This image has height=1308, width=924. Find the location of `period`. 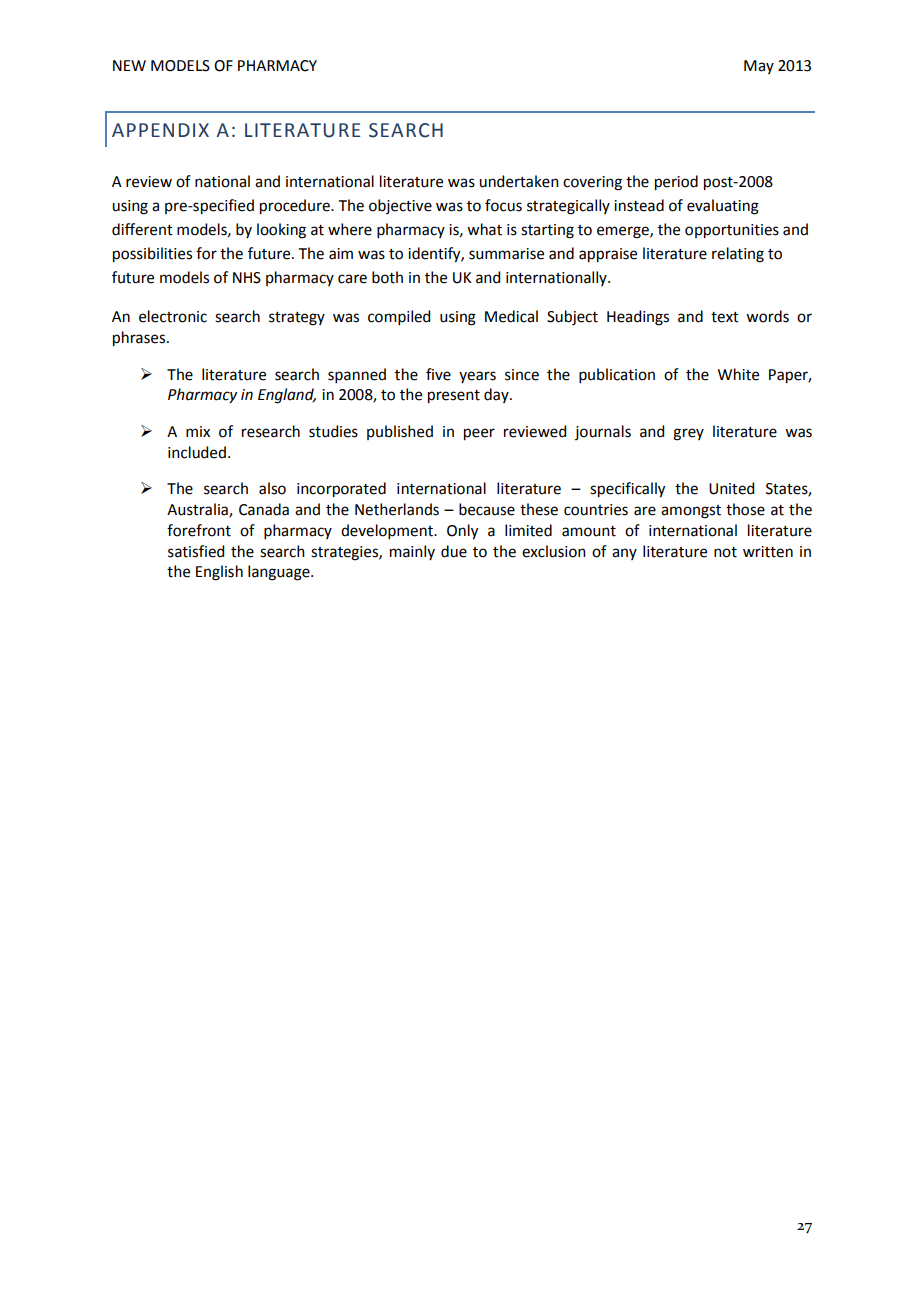

period is located at coordinates (676, 183).
